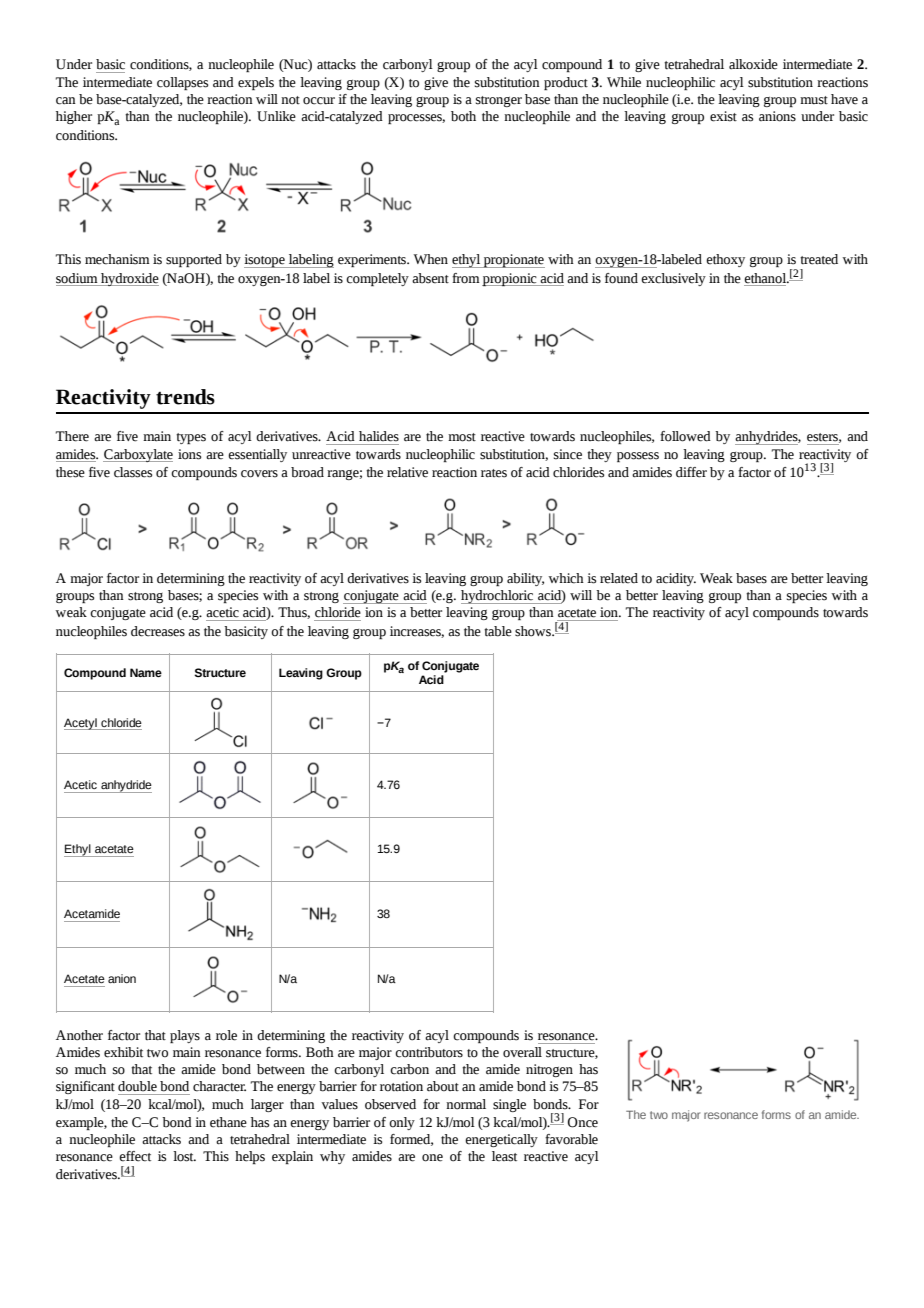 This screenshot has height=1308, width=924. Describe the element at coordinates (723, 116) in the screenshot. I see `exist` at that location.
